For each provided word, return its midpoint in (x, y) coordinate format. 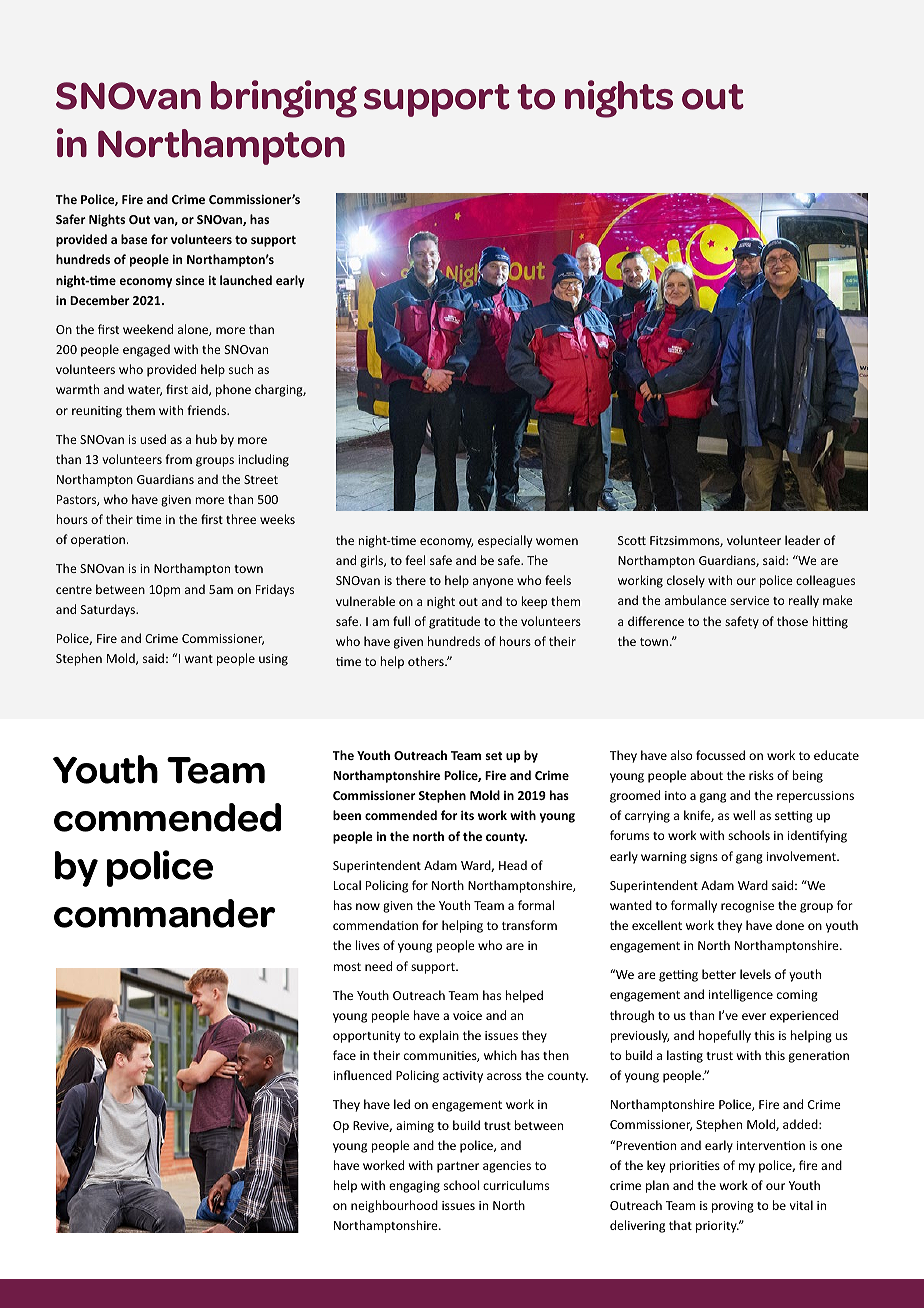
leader (802, 540)
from (178, 459)
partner (458, 1167)
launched (246, 280)
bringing (284, 99)
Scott (632, 540)
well (744, 815)
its (467, 815)
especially (505, 541)
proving (733, 1207)
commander (164, 913)
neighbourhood (394, 1206)
